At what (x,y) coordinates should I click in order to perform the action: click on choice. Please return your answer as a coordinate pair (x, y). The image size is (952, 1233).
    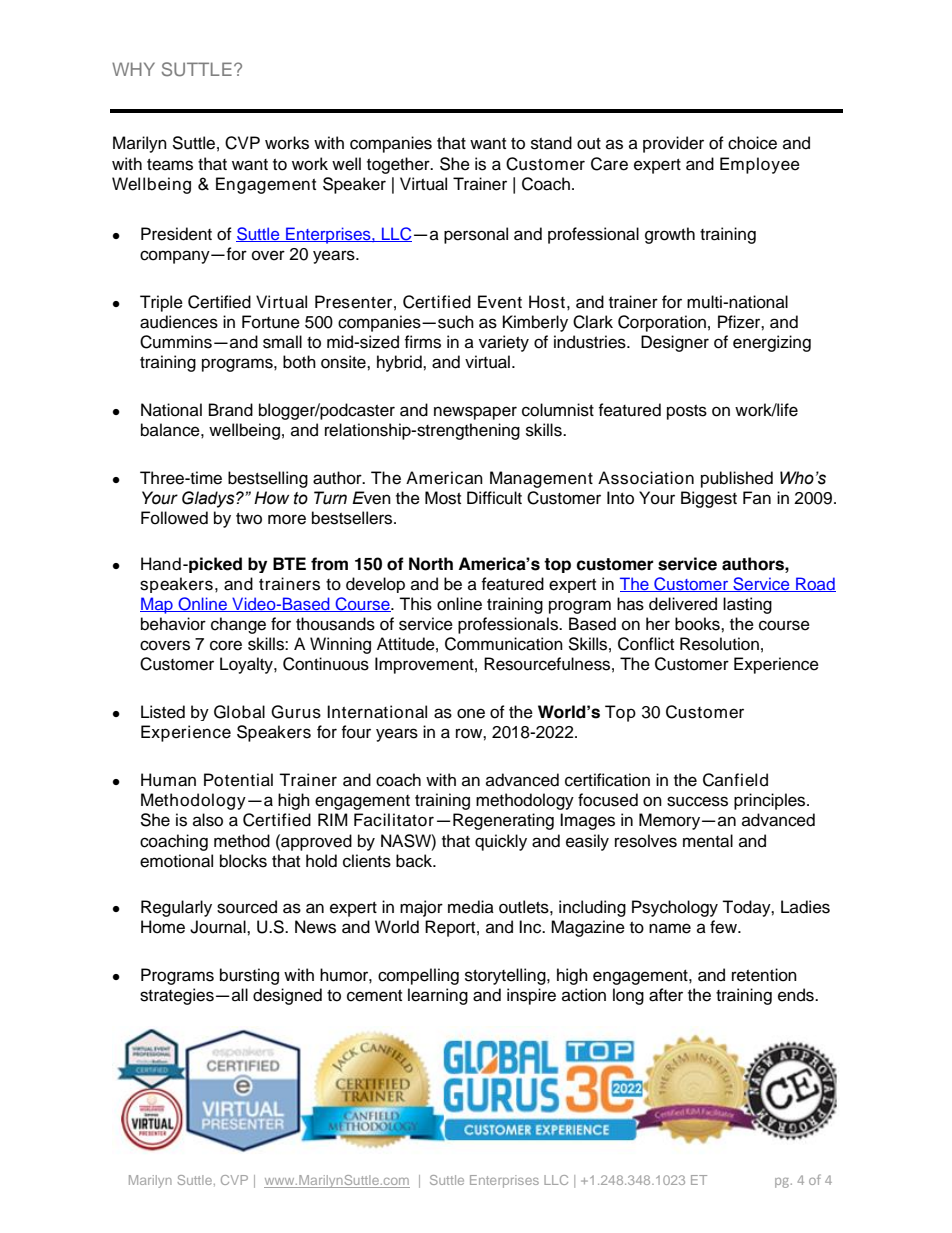
    Looking at the image, I should click on (752, 143).
